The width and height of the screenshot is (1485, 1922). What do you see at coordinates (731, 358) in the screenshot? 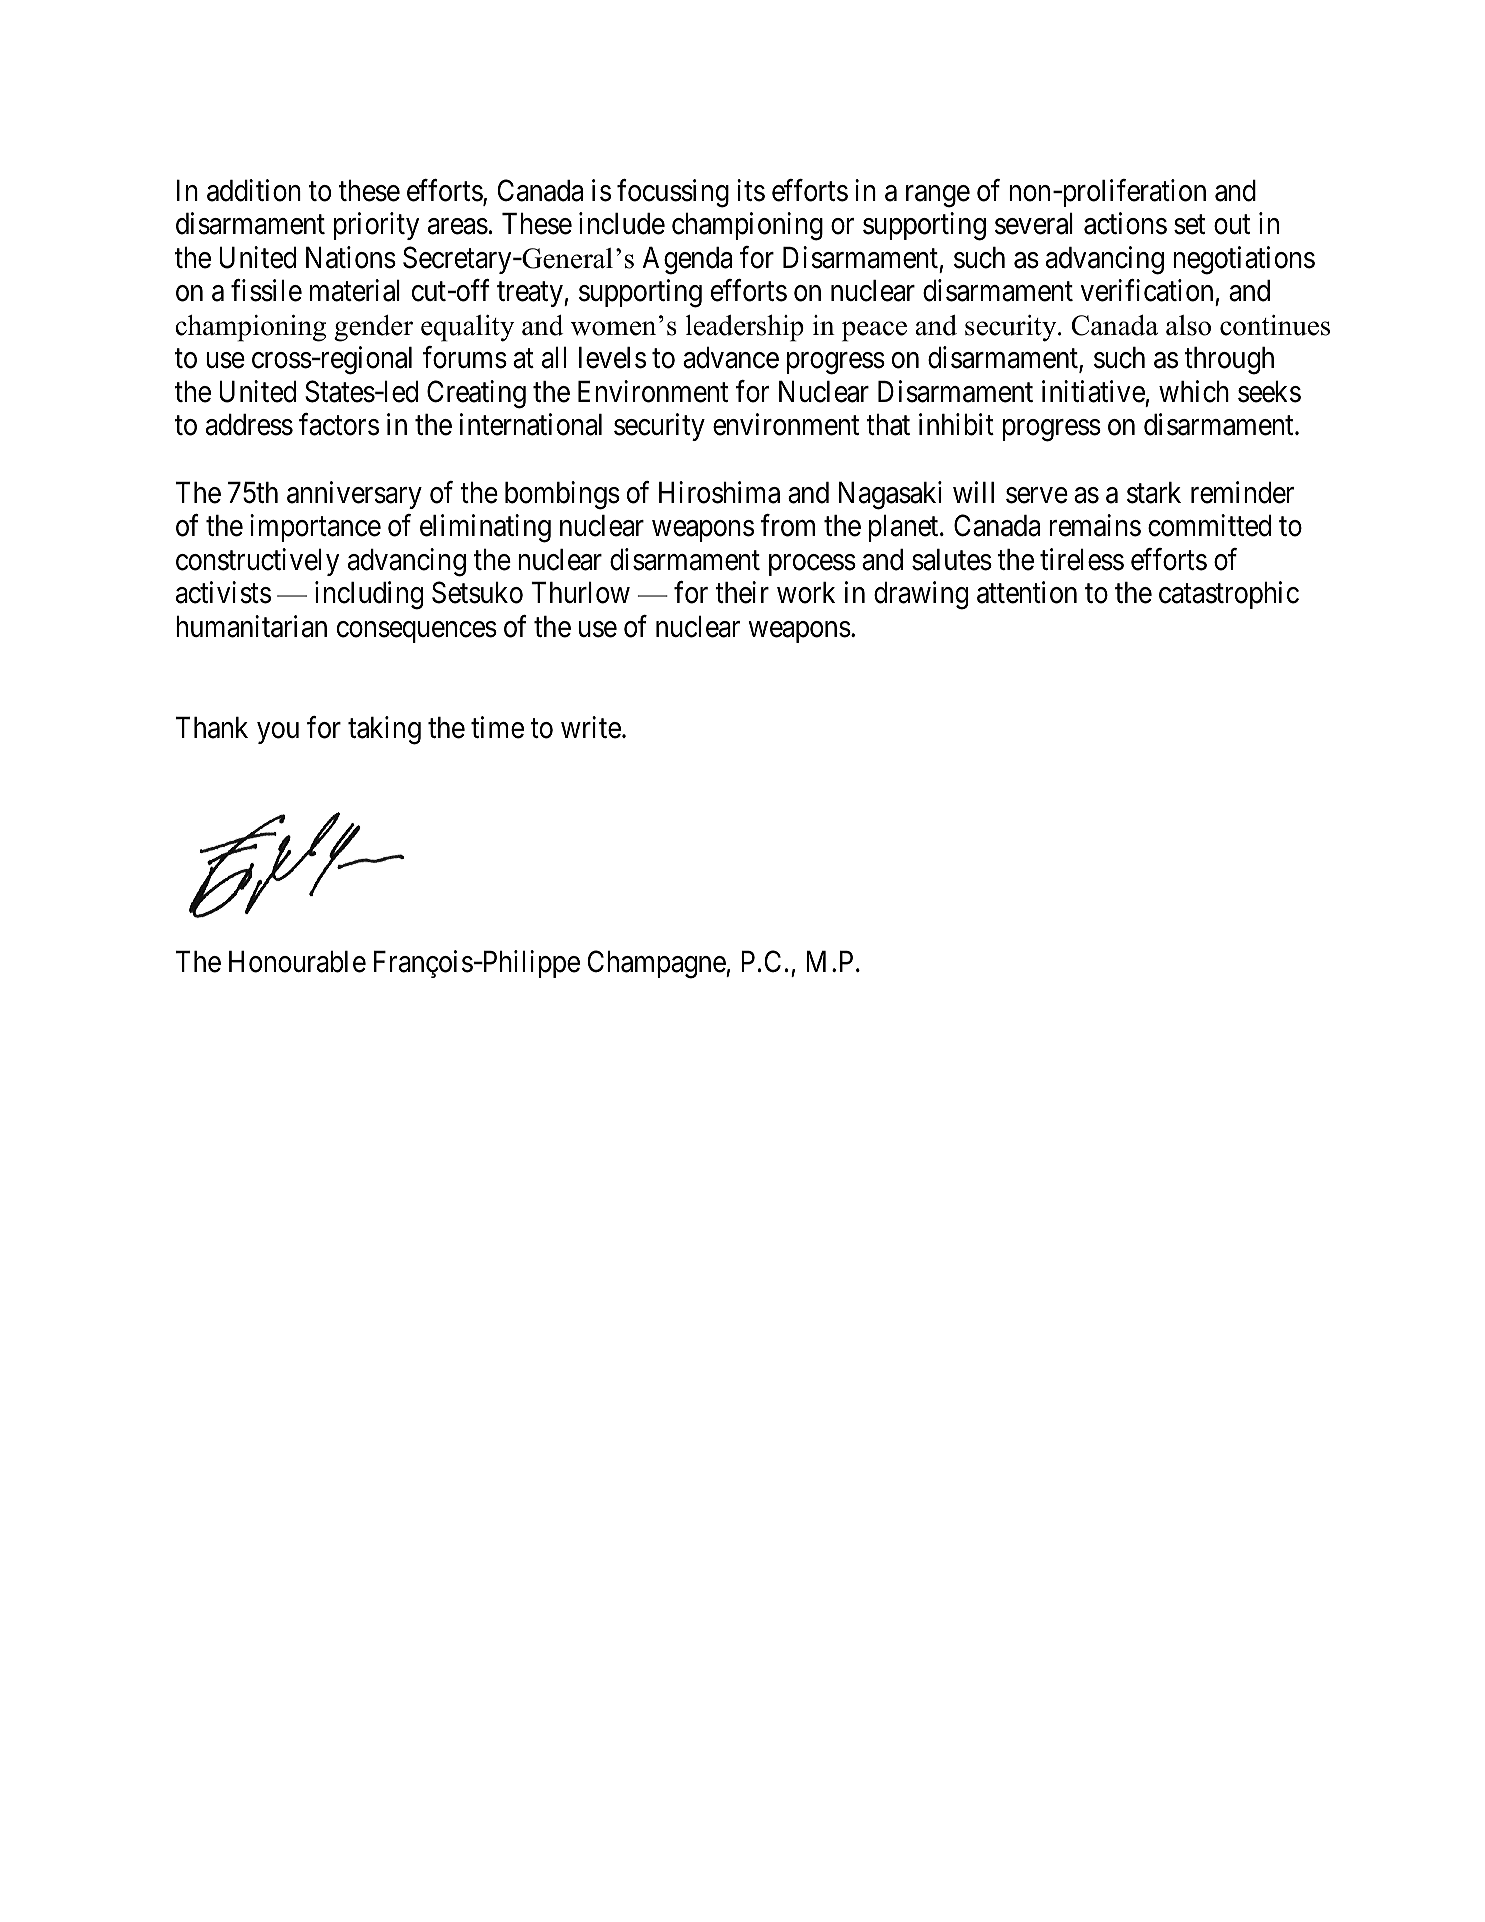
I see `advance` at bounding box center [731, 358].
